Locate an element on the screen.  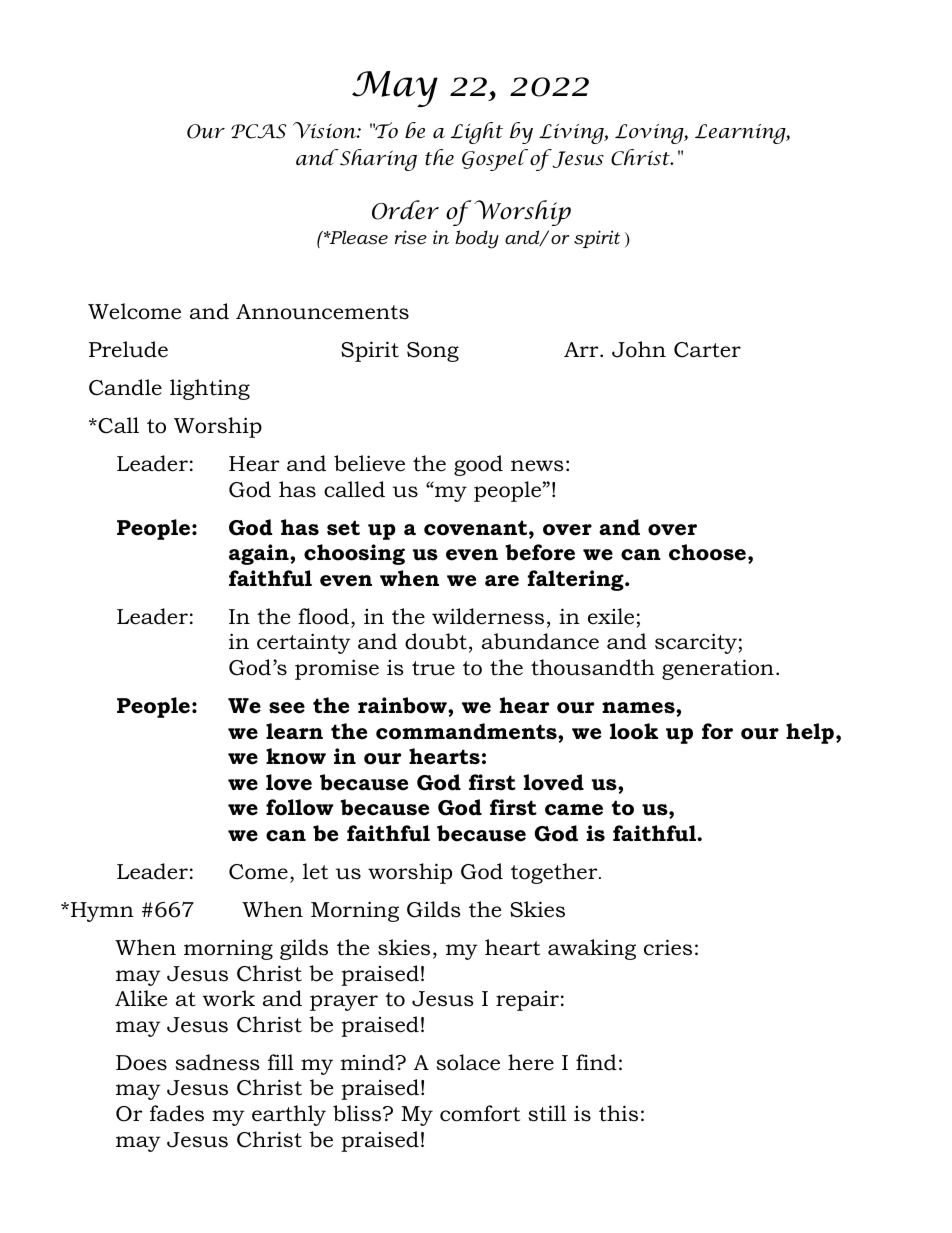
solace is located at coordinates (468, 1062).
